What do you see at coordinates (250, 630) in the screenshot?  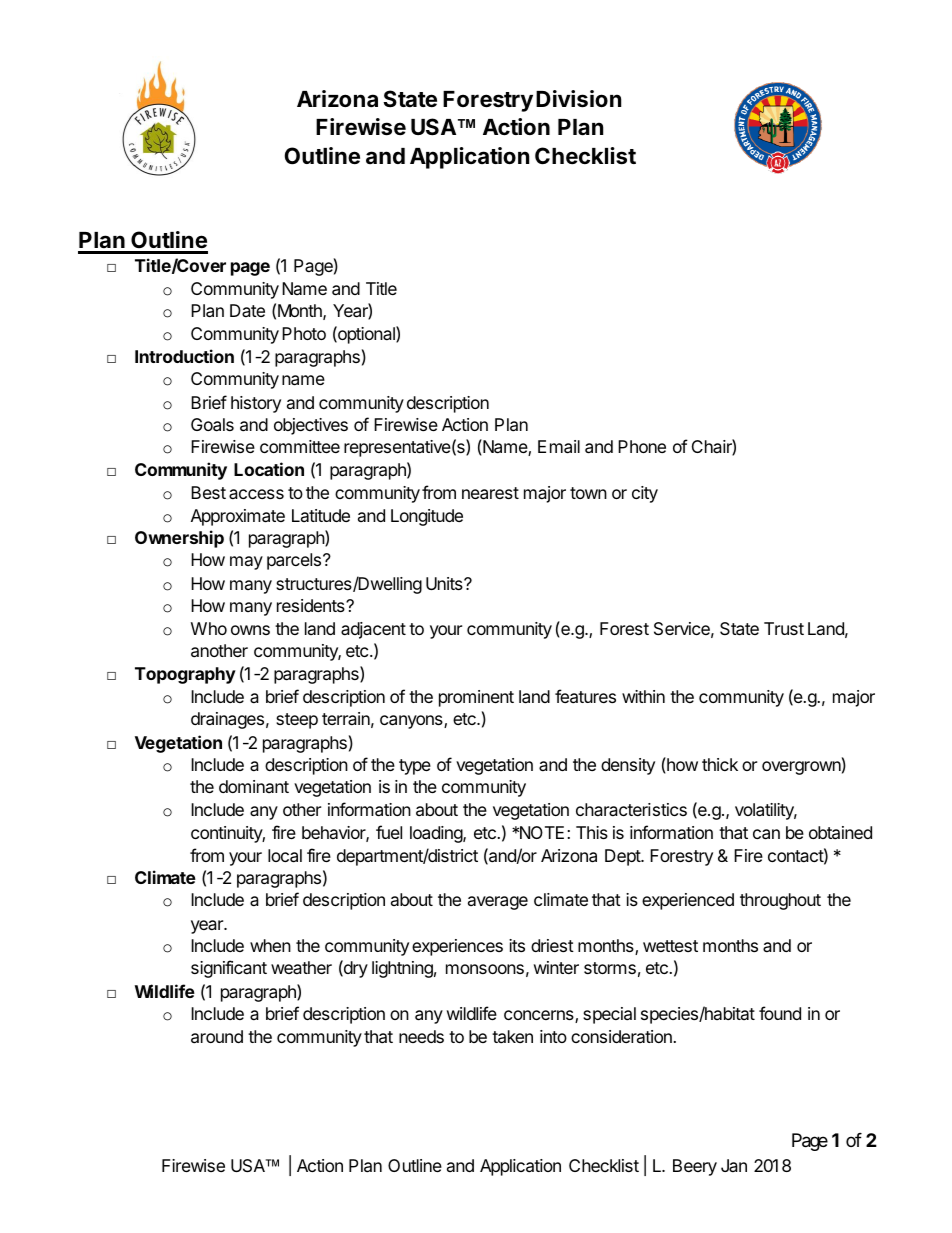 I see `owns` at bounding box center [250, 630].
